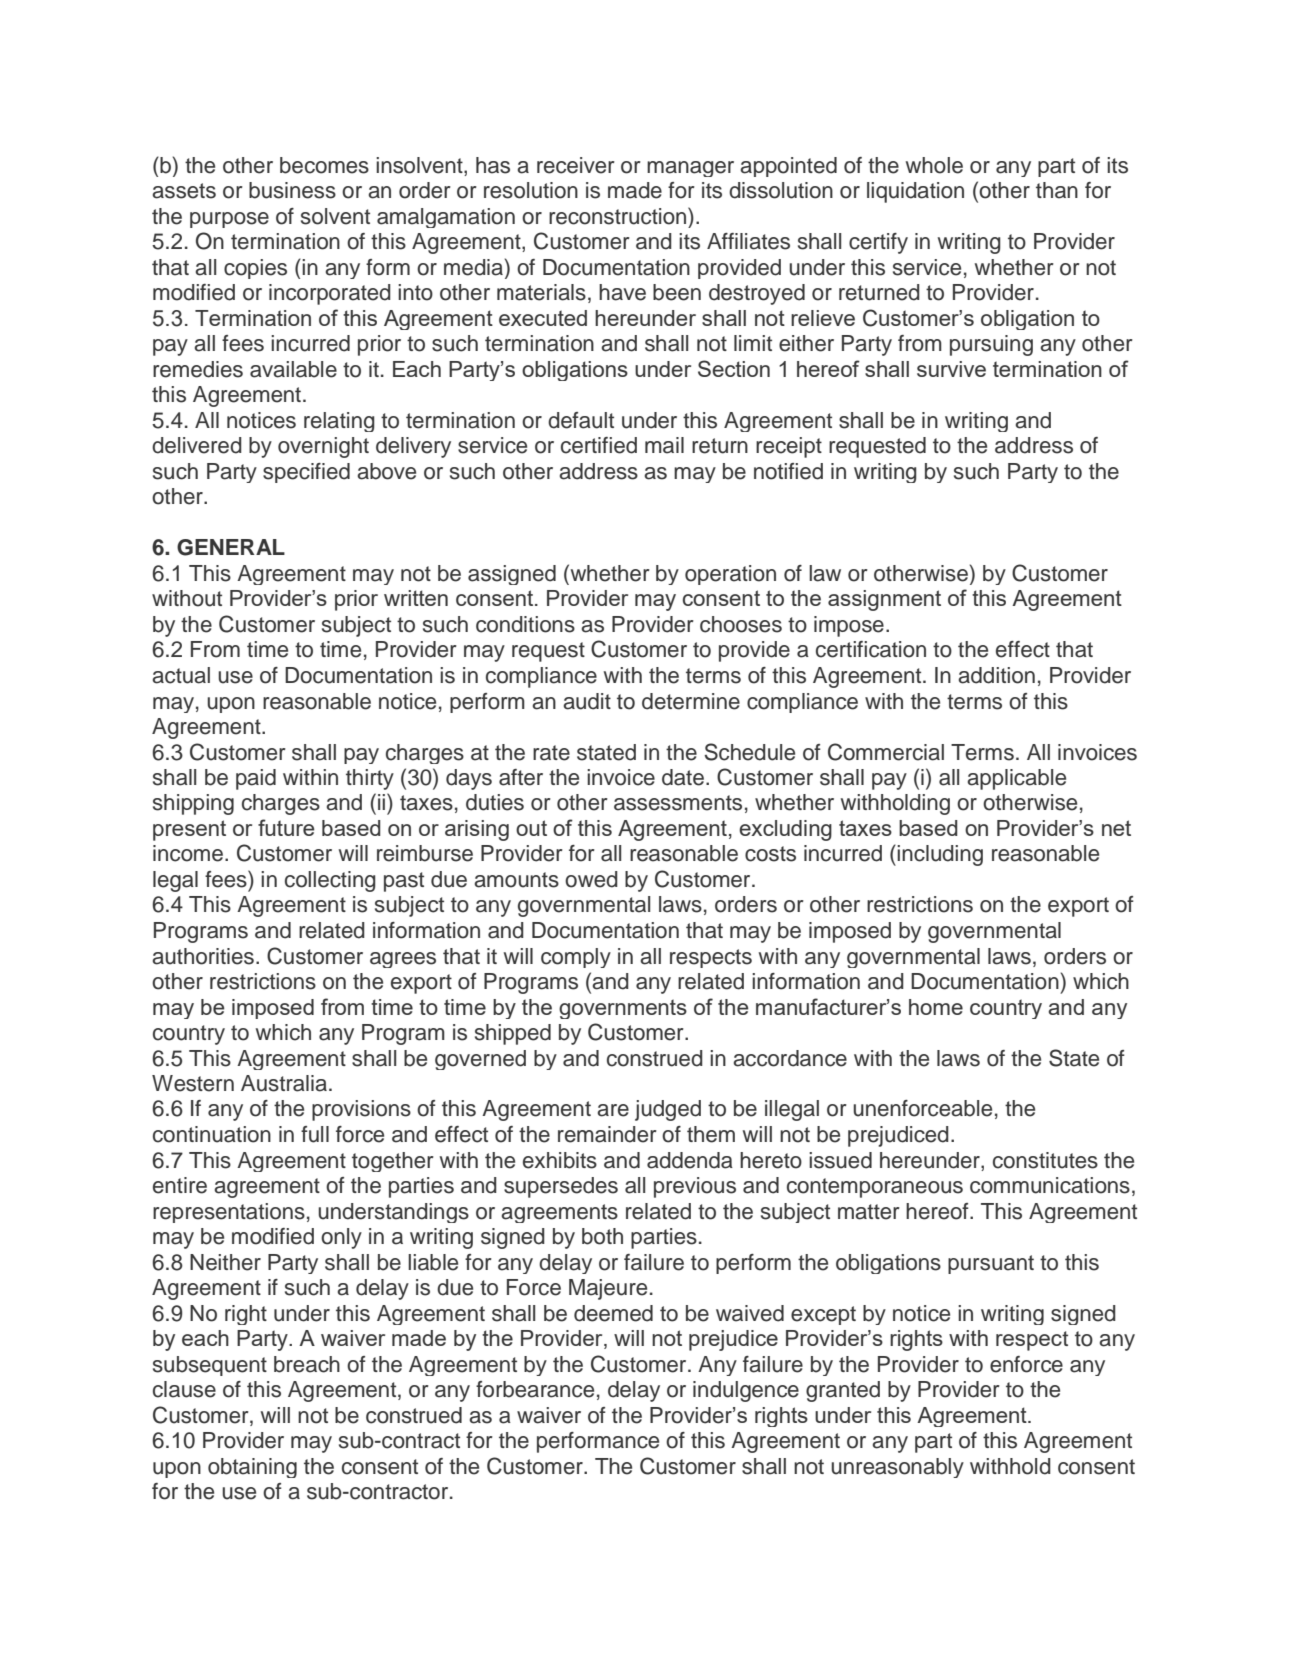 This page has height=1673, width=1293. I want to click on assessments, so click(678, 803).
